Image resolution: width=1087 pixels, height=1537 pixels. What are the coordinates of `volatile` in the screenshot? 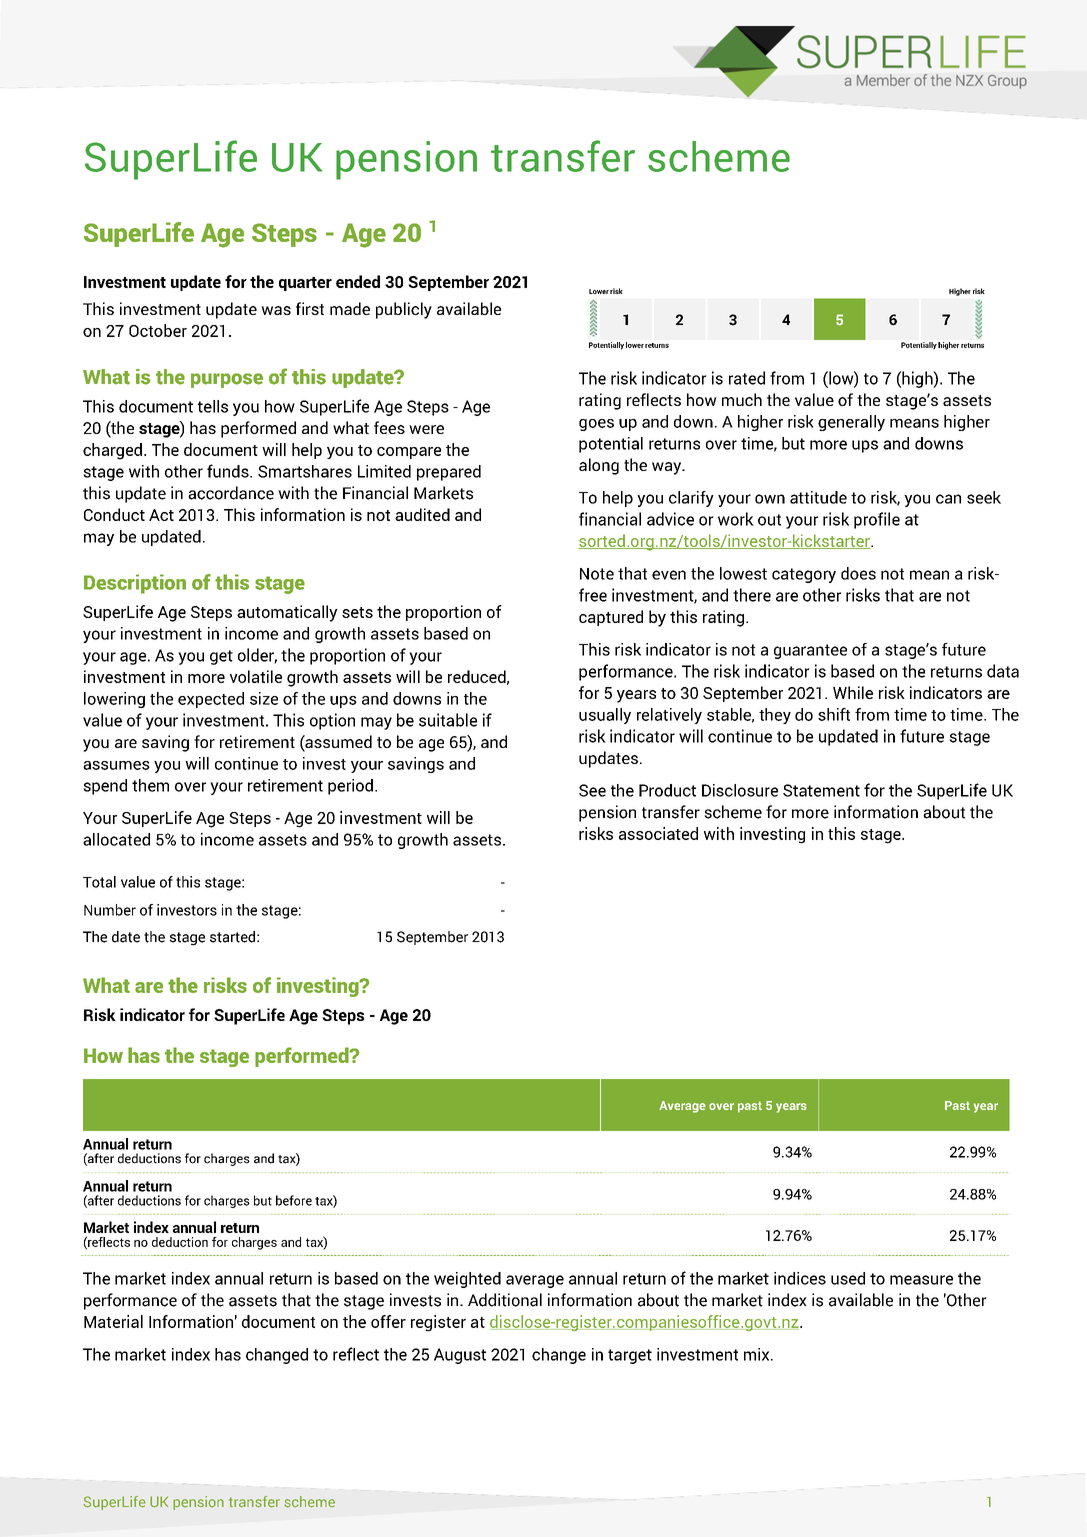 It's located at (256, 676).
